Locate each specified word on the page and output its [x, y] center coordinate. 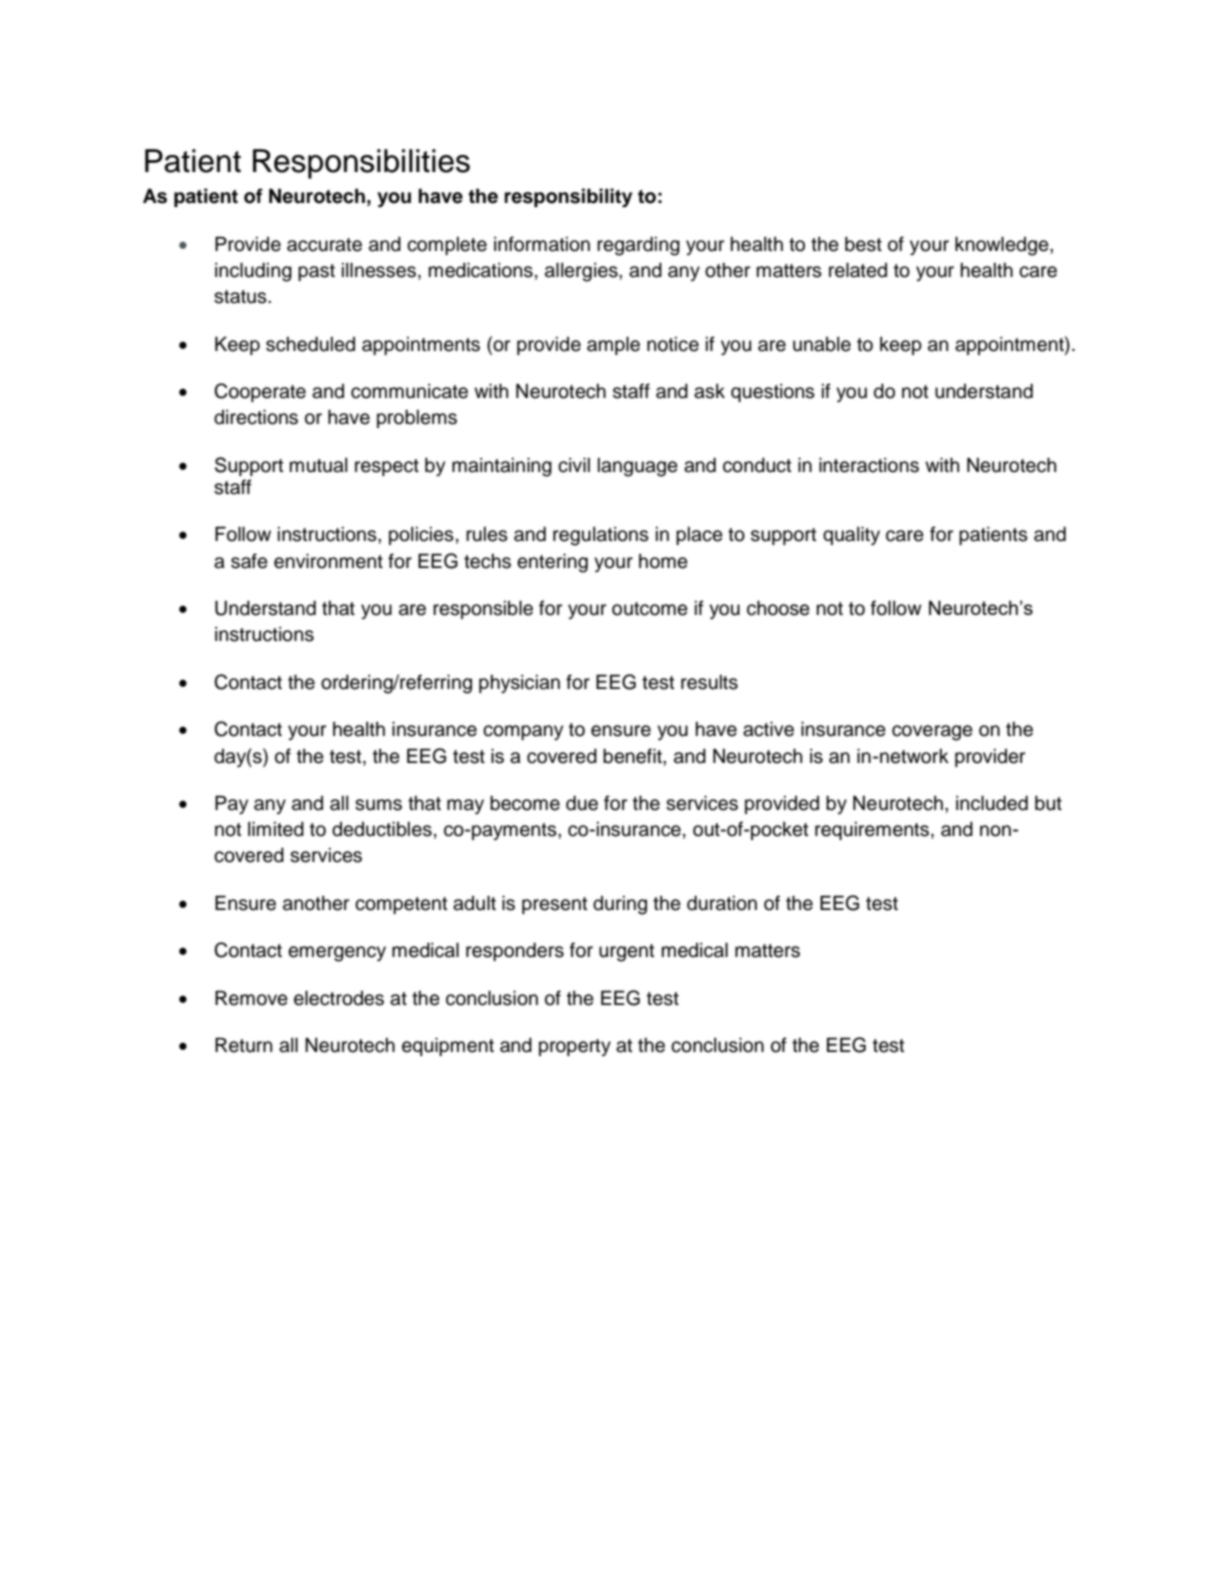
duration [722, 903]
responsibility [568, 198]
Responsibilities [361, 164]
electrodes [339, 998]
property [575, 1047]
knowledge [1003, 246]
